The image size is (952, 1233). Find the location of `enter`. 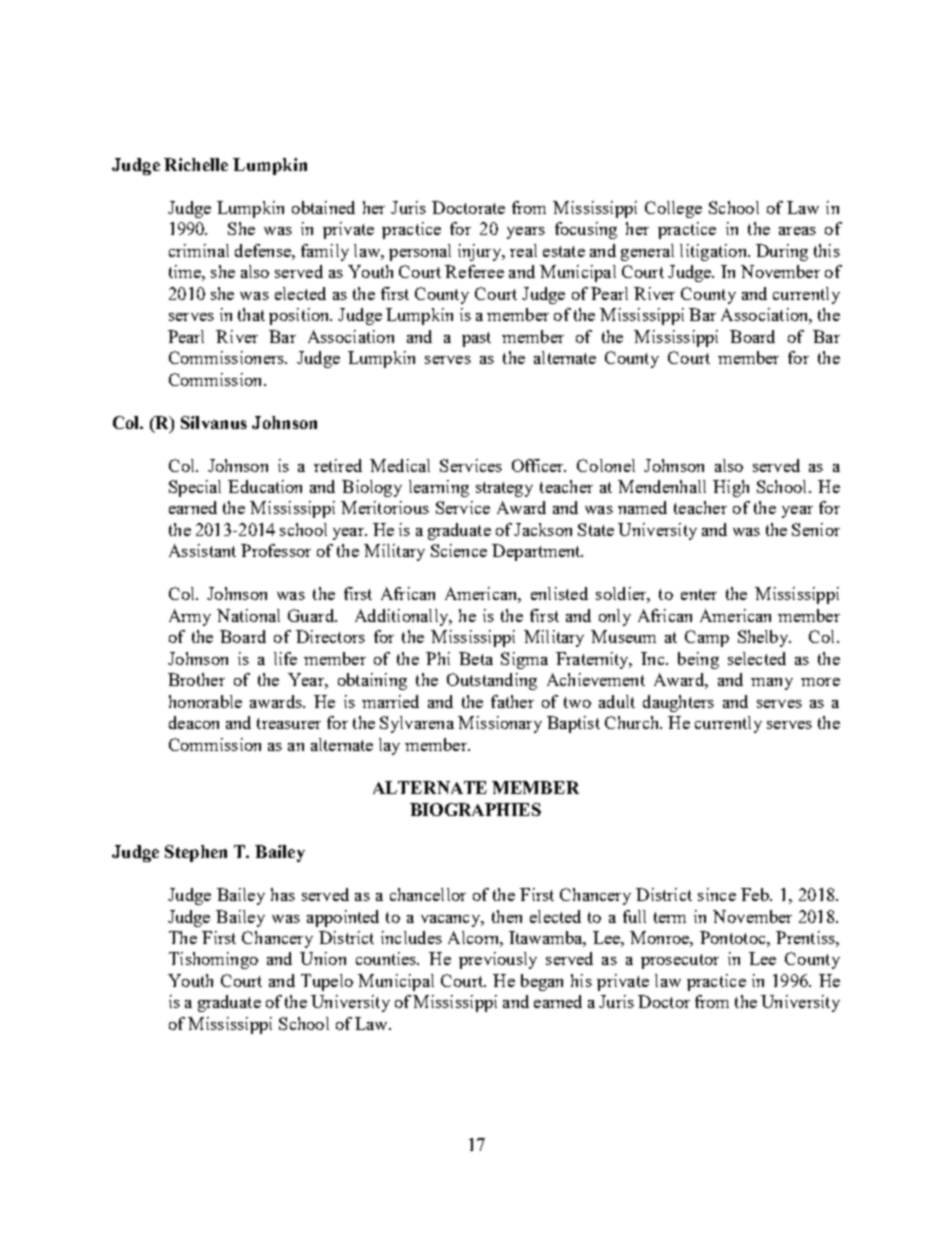

enter is located at coordinates (699, 594).
